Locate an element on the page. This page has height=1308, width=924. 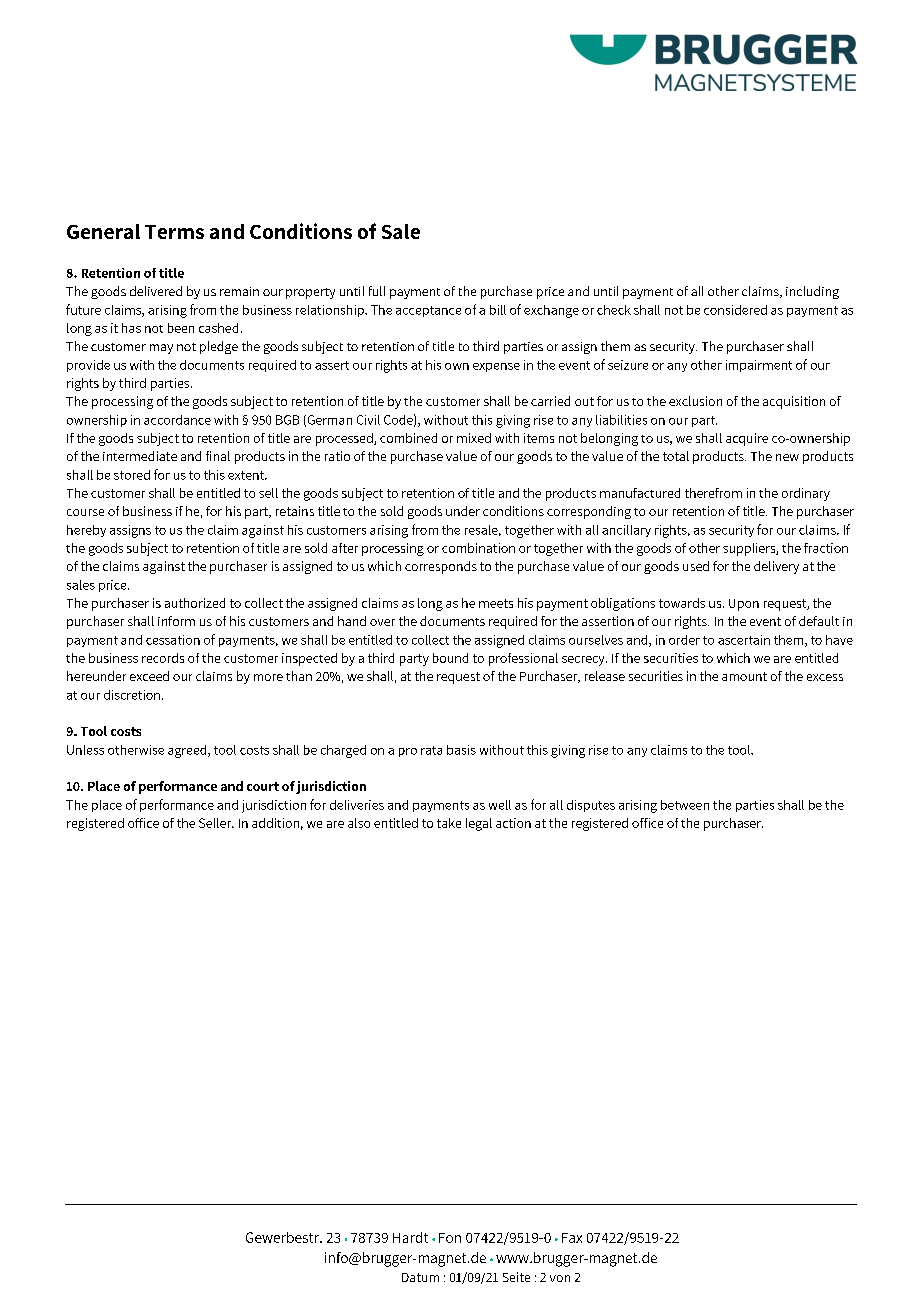
court is located at coordinates (263, 786).
